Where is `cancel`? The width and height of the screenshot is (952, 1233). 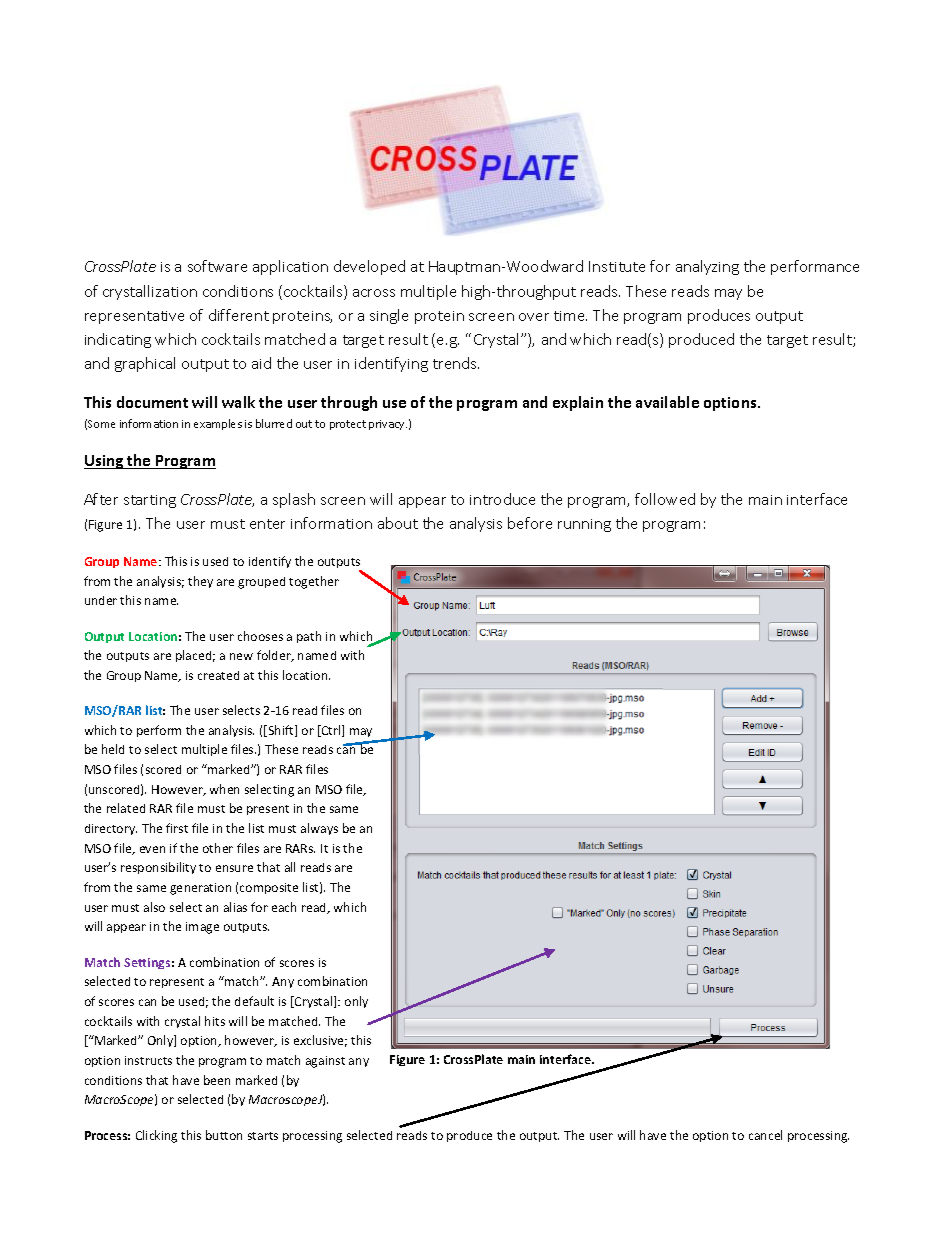 cancel is located at coordinates (765, 1135).
